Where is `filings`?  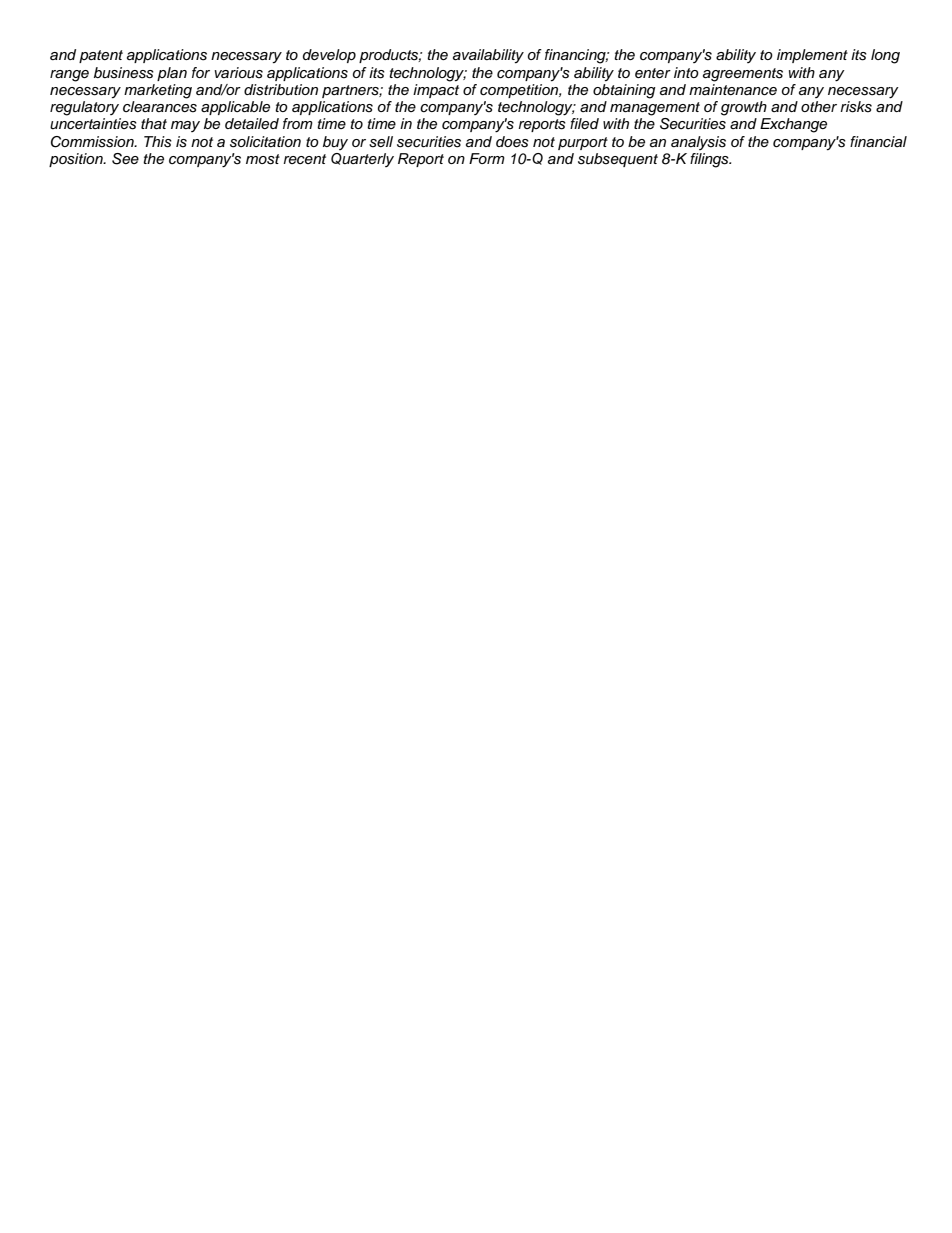 filings is located at coordinates (710, 160).
